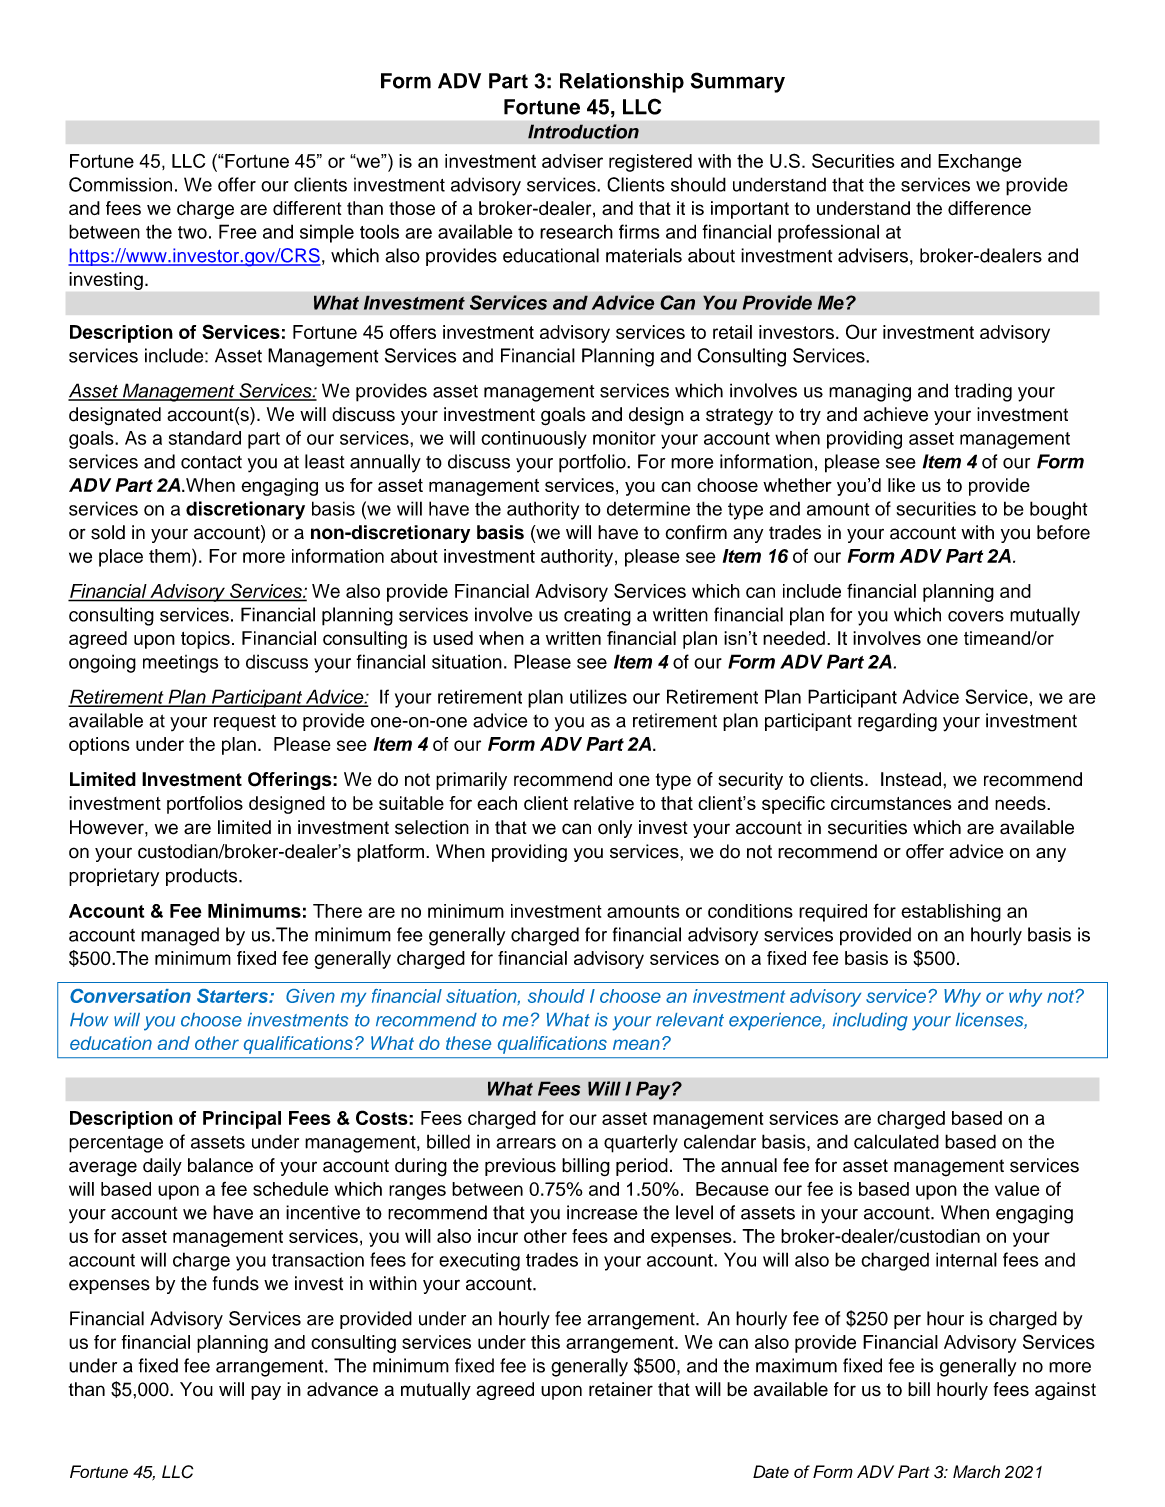 This screenshot has height=1507, width=1165. What do you see at coordinates (604, 803) in the screenshot?
I see `relative` at bounding box center [604, 803].
